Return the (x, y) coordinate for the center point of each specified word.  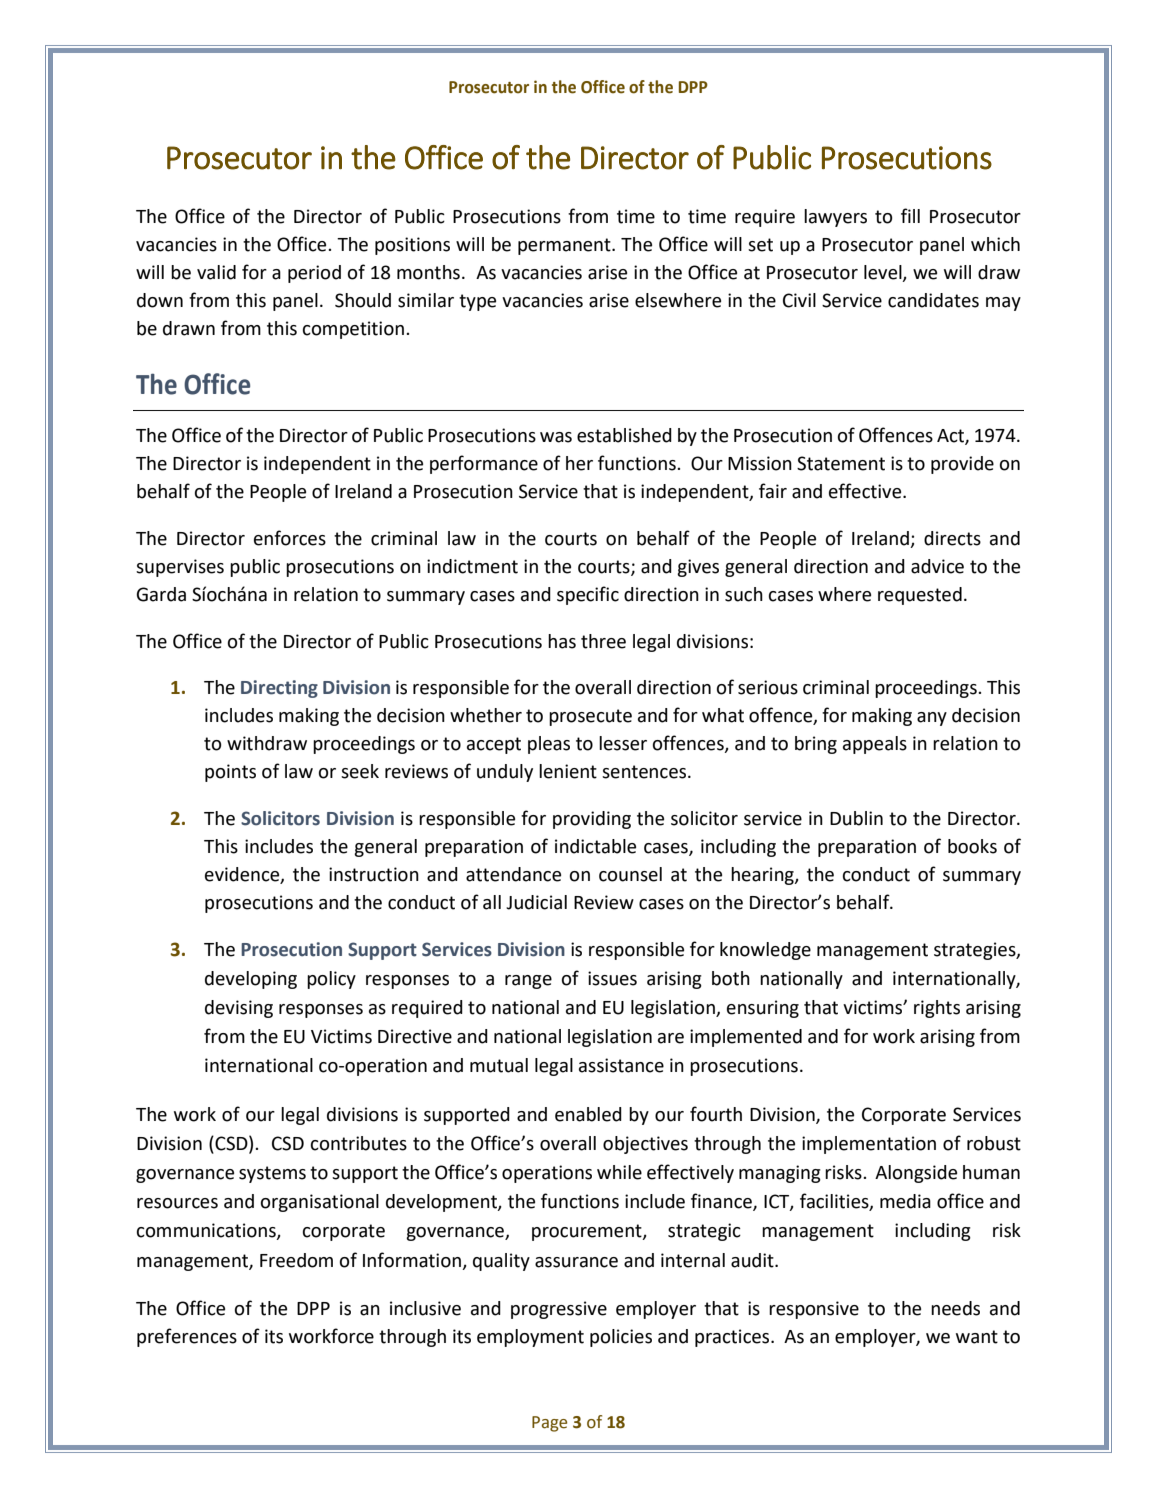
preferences (187, 1337)
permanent (565, 246)
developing (251, 980)
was (556, 437)
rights (937, 1009)
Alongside (916, 1174)
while (619, 1172)
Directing (279, 689)
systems (272, 1174)
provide (962, 465)
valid (216, 272)
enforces (290, 538)
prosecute (590, 717)
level (884, 273)
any (932, 719)
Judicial (536, 902)
